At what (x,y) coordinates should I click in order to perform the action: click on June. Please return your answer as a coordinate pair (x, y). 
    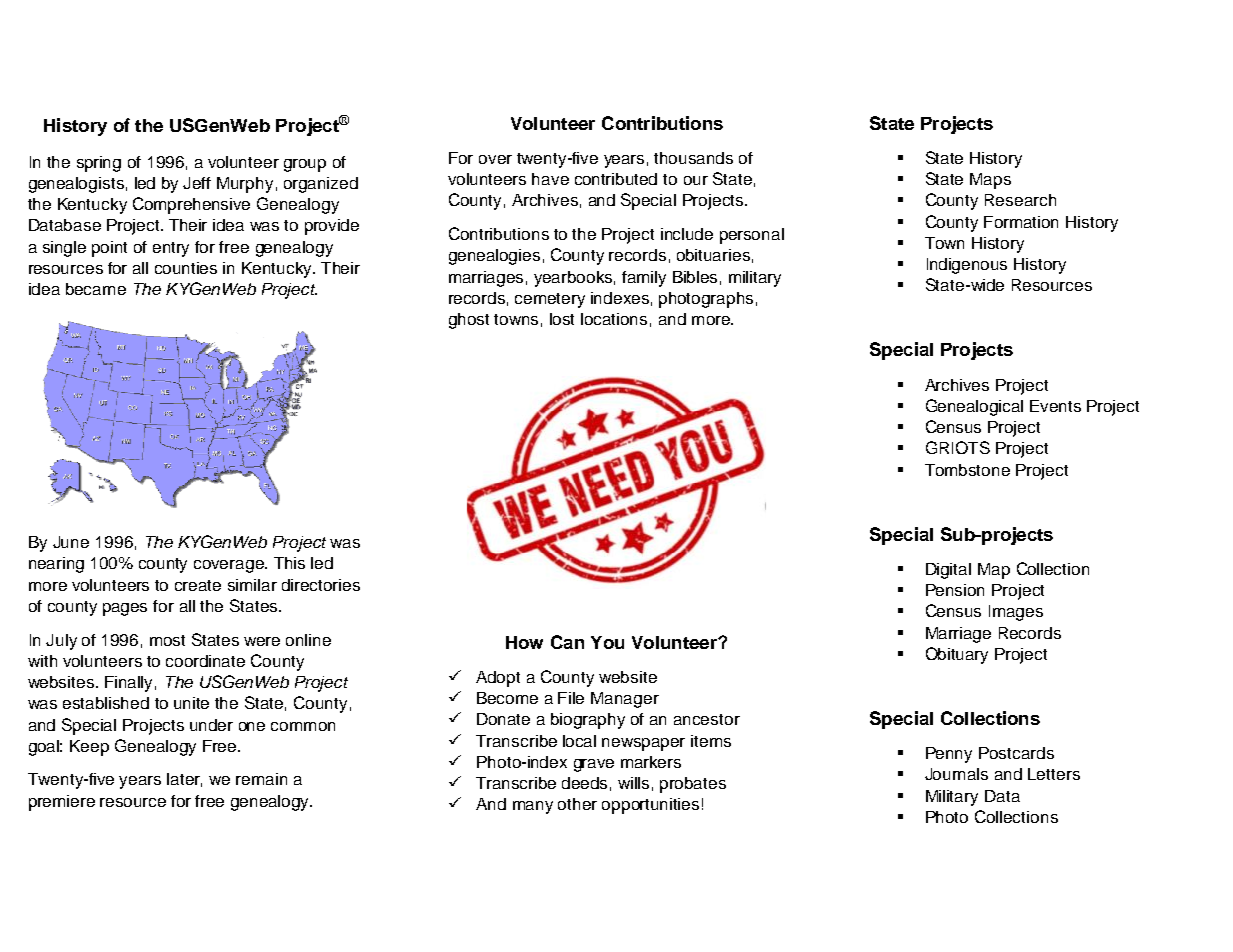
    Looking at the image, I should click on (71, 542).
